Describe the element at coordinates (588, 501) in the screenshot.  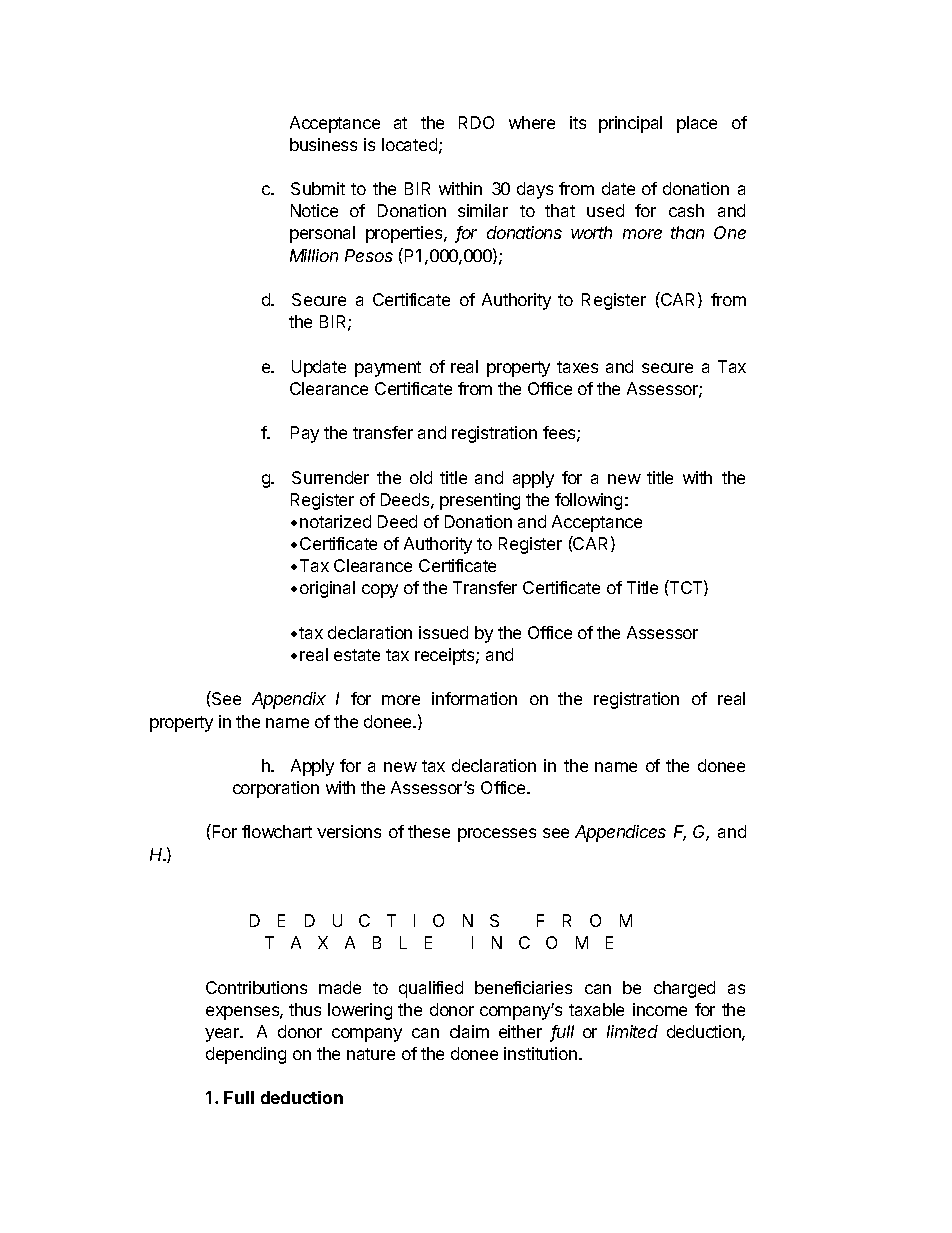
I see `following` at that location.
